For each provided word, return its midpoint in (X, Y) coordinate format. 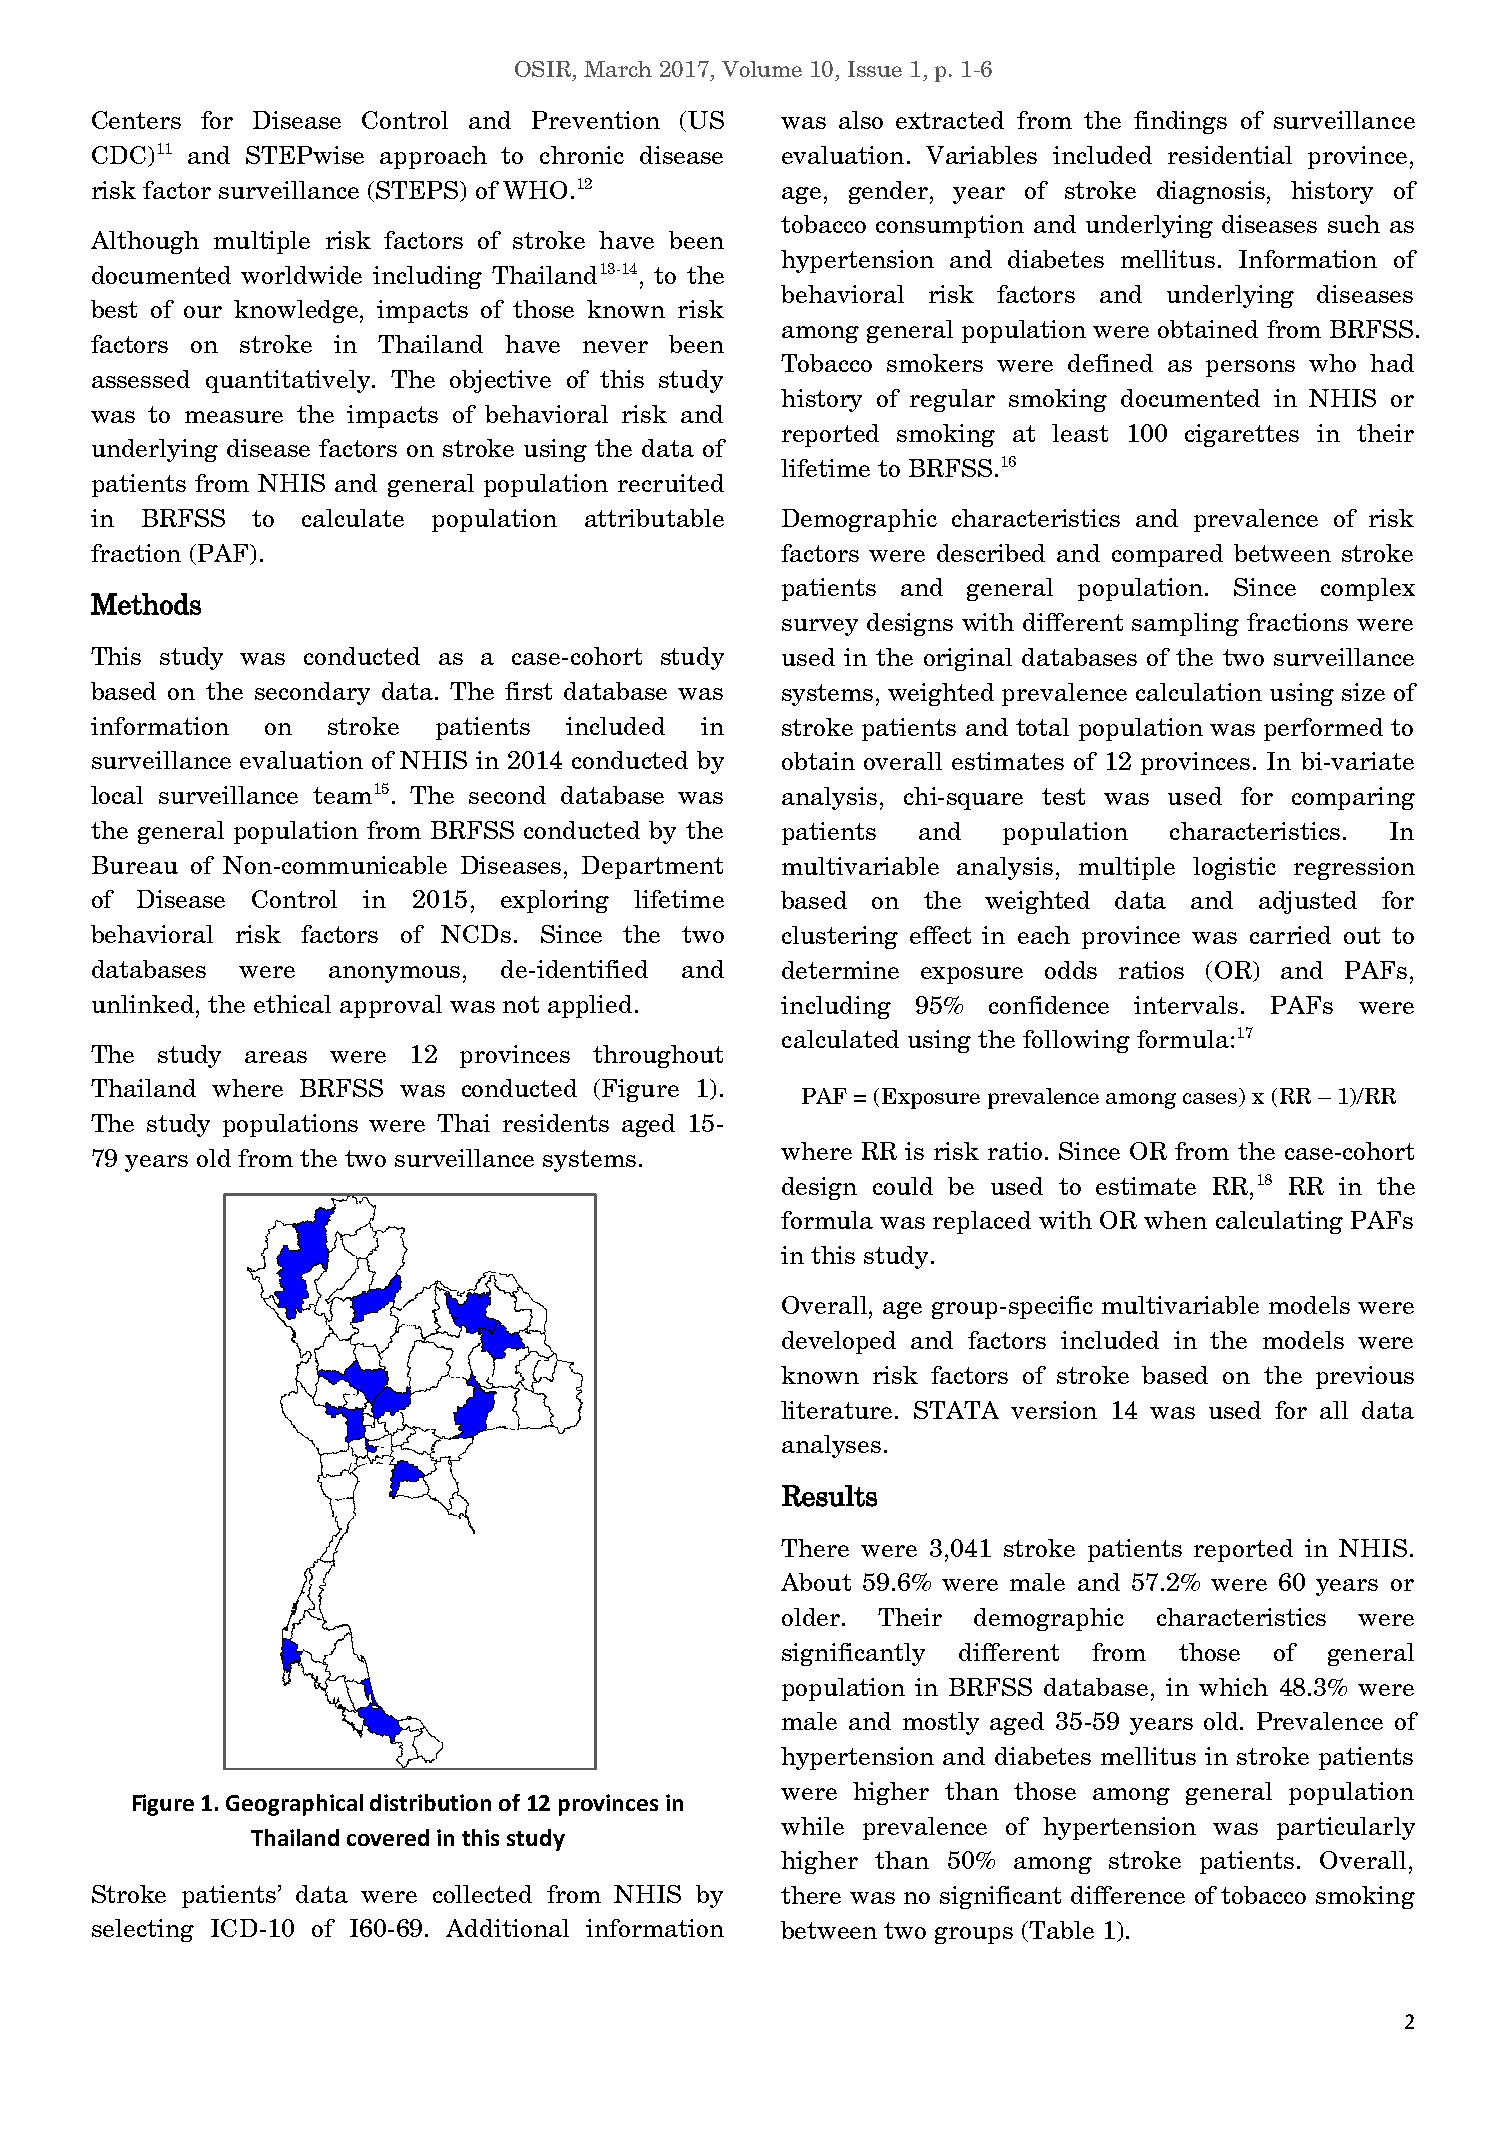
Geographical (294, 1805)
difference (1128, 1895)
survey (820, 627)
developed (839, 1342)
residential (1230, 155)
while (812, 1826)
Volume (762, 69)
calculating (1279, 1222)
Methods (146, 604)
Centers (136, 120)
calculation (1199, 692)
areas (276, 1057)
